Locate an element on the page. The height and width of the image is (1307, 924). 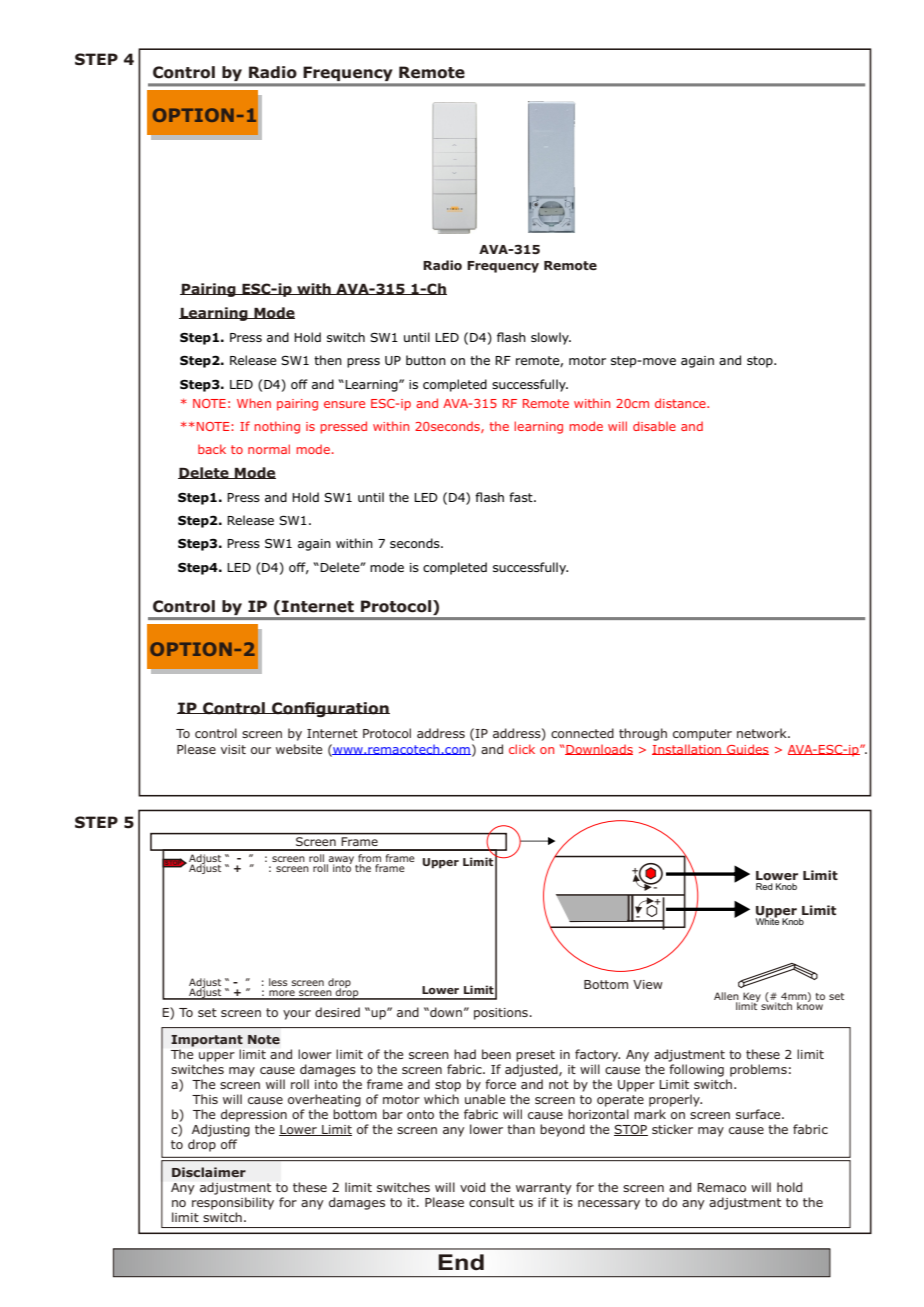
distance is located at coordinates (681, 403).
